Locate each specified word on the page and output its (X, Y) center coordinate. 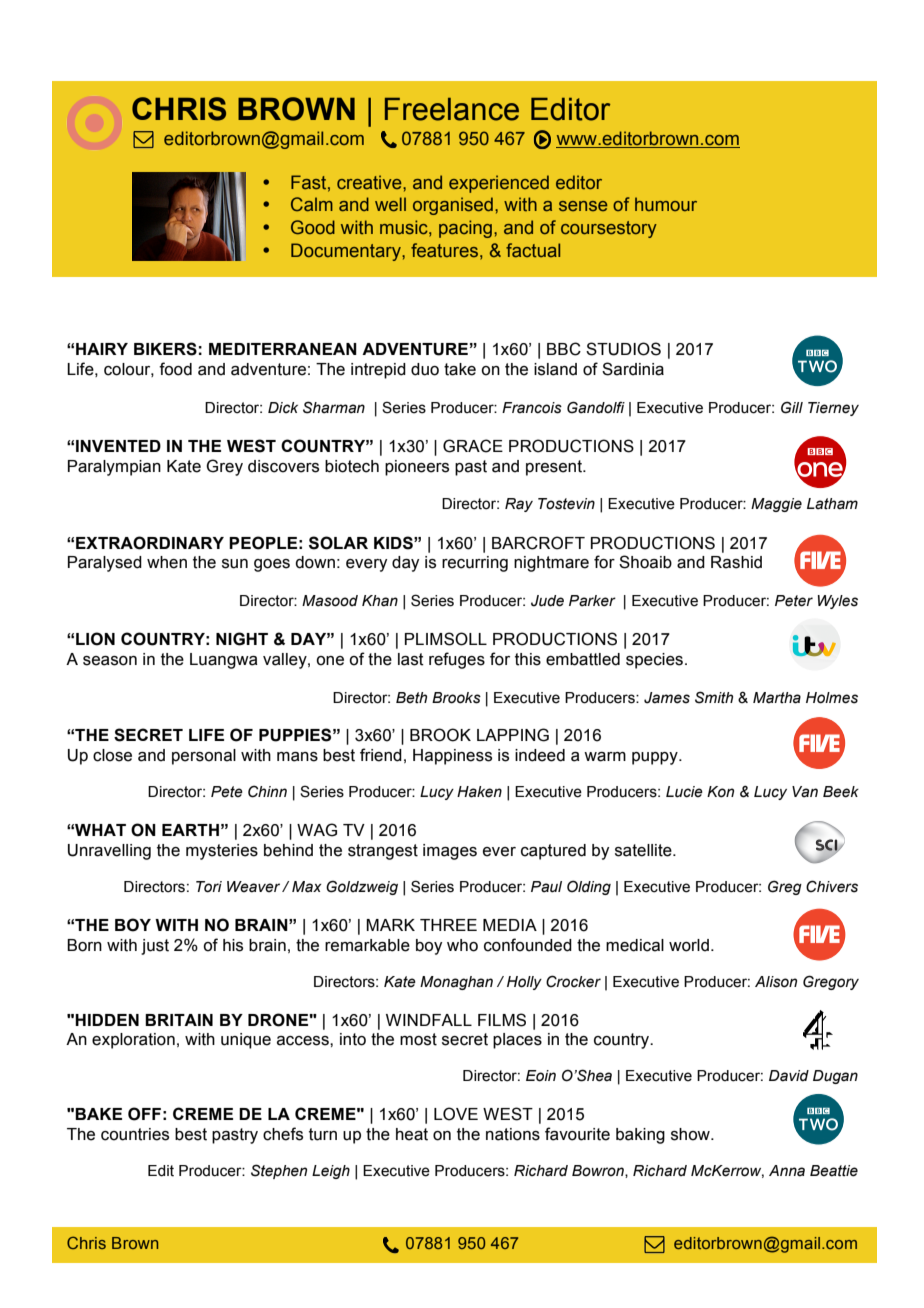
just (155, 947)
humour (666, 204)
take (460, 369)
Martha (777, 698)
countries (135, 1134)
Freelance (452, 109)
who (462, 945)
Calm (312, 204)
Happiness (452, 757)
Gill (792, 407)
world (689, 945)
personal (204, 757)
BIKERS (165, 349)
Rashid (736, 562)
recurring (475, 564)
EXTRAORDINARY (150, 543)
